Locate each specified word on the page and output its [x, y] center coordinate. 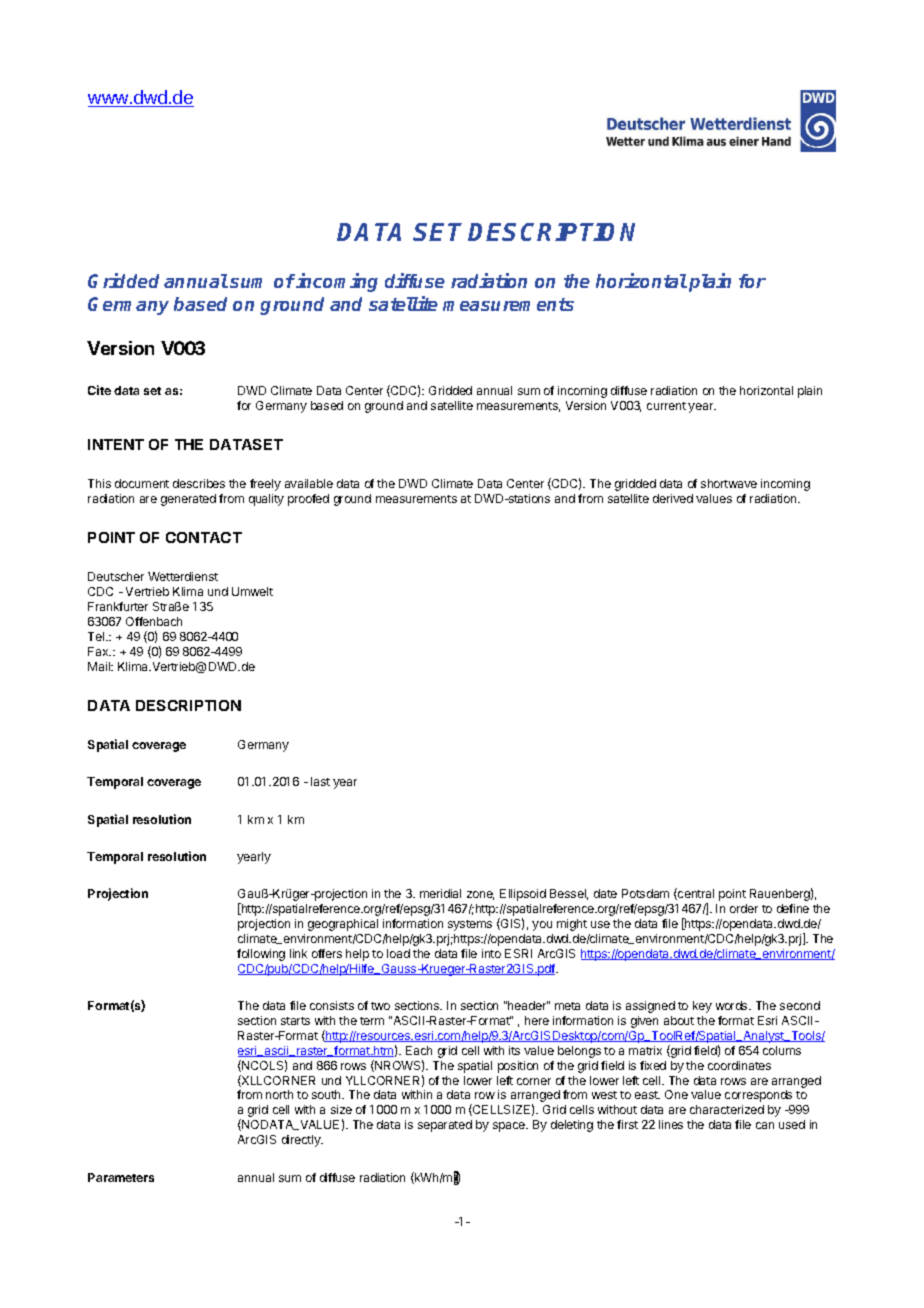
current [666, 406]
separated [445, 1126]
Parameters [121, 1177]
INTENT [116, 444]
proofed [308, 500]
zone [480, 895]
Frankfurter [118, 606]
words [733, 1005]
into [491, 953]
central [695, 894]
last [320, 781]
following [261, 955]
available [309, 483]
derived [673, 498]
